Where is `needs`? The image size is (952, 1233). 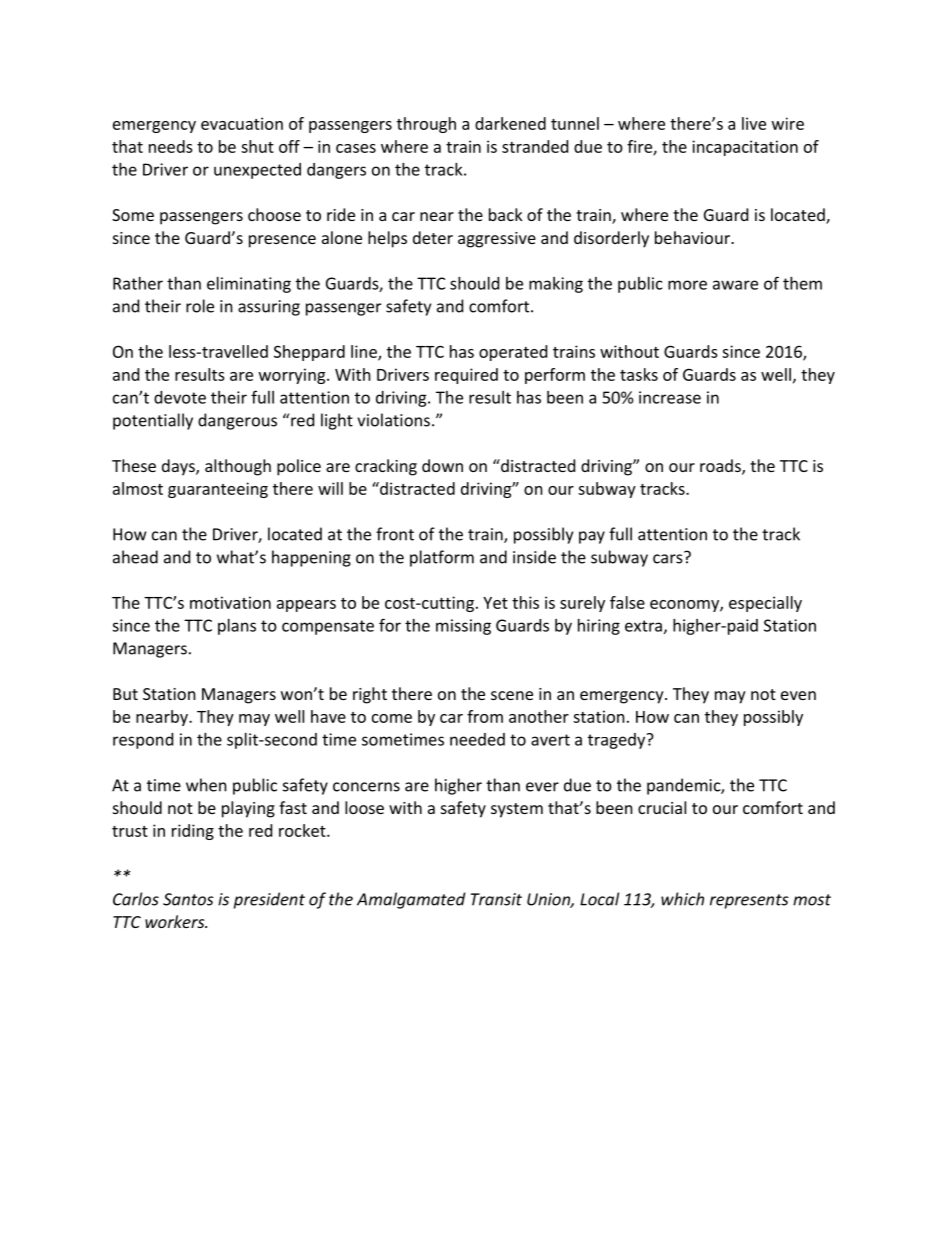 needs is located at coordinates (171, 146).
